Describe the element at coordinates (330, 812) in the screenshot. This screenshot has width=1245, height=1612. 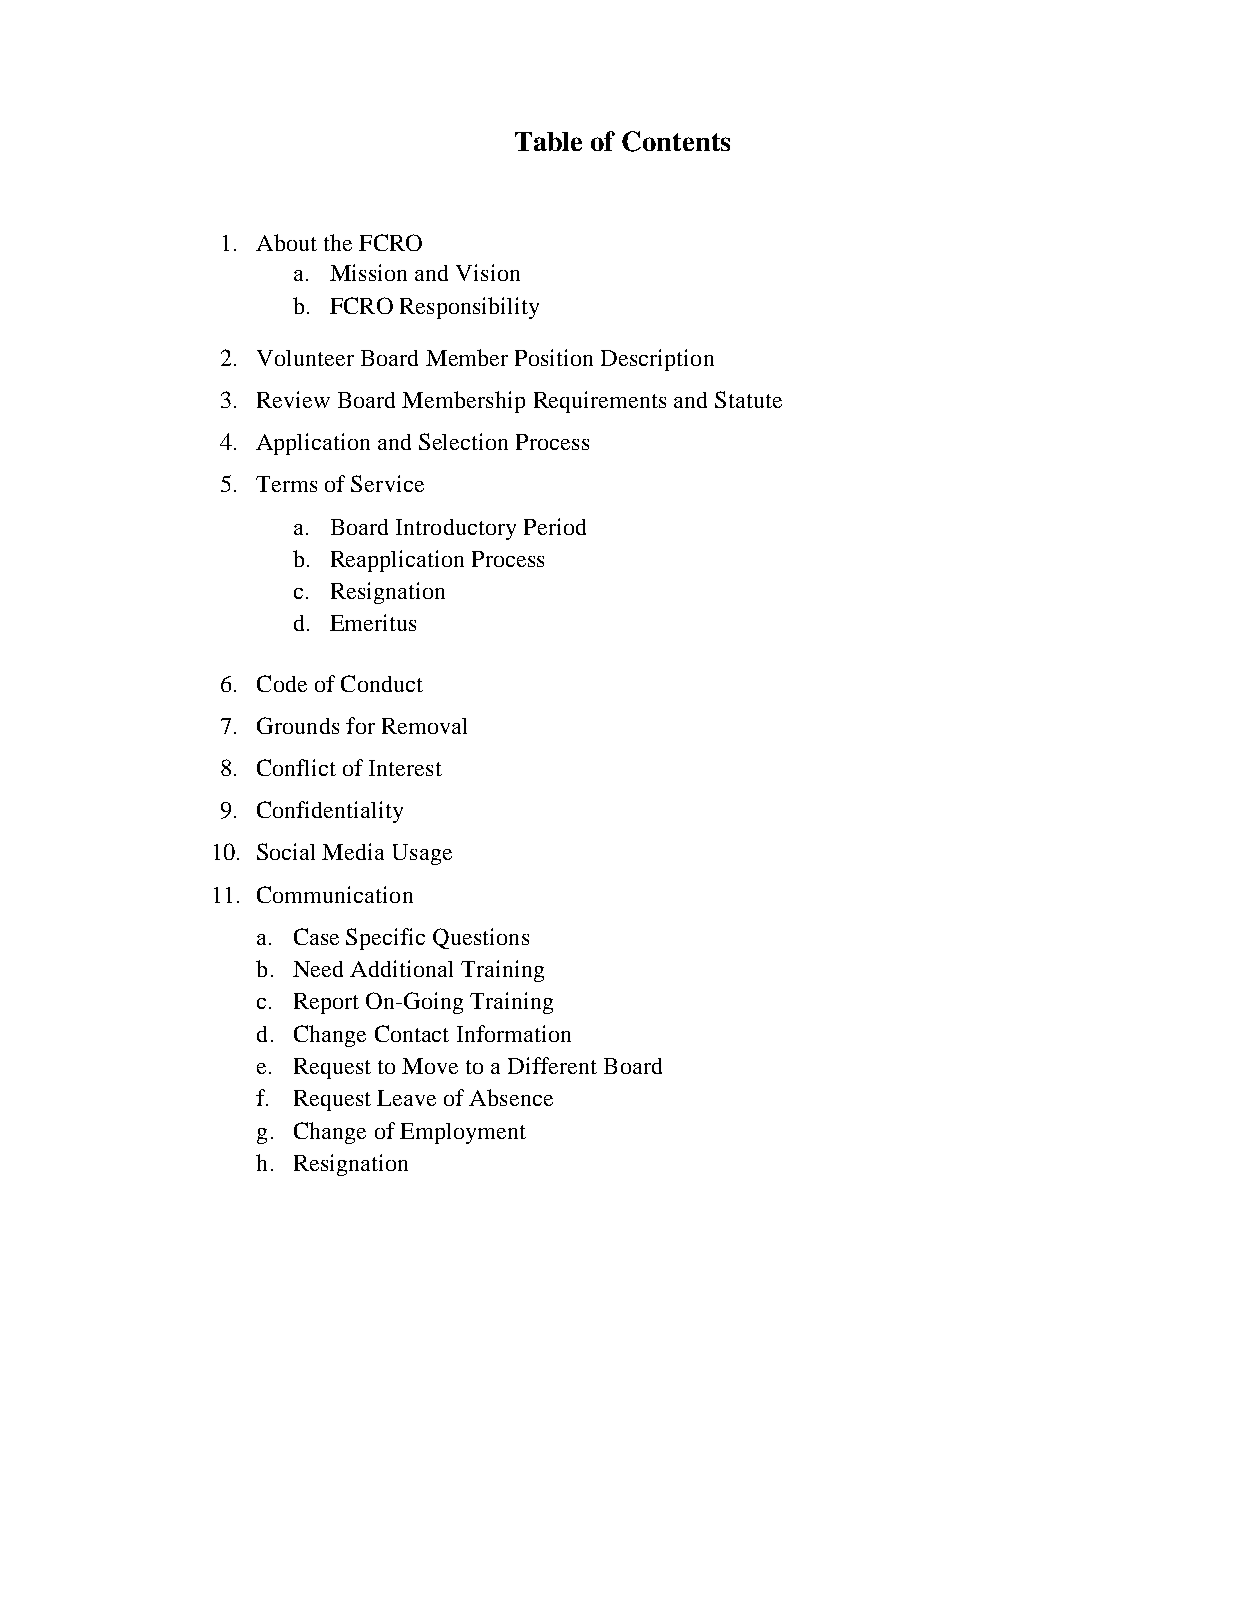
I see `Confidentiality` at that location.
